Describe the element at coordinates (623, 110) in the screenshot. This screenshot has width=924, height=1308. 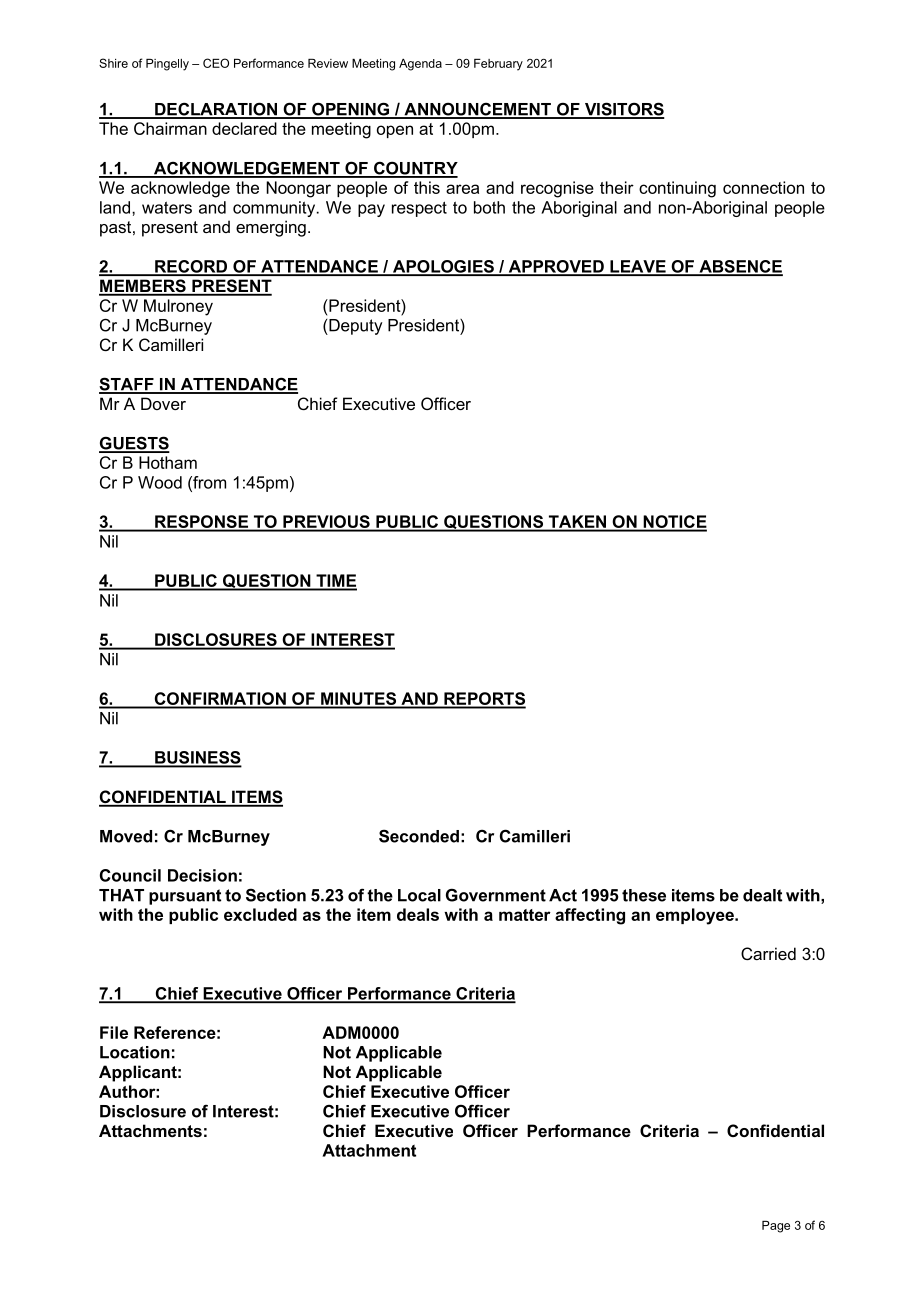
I see `VISITORS` at that location.
